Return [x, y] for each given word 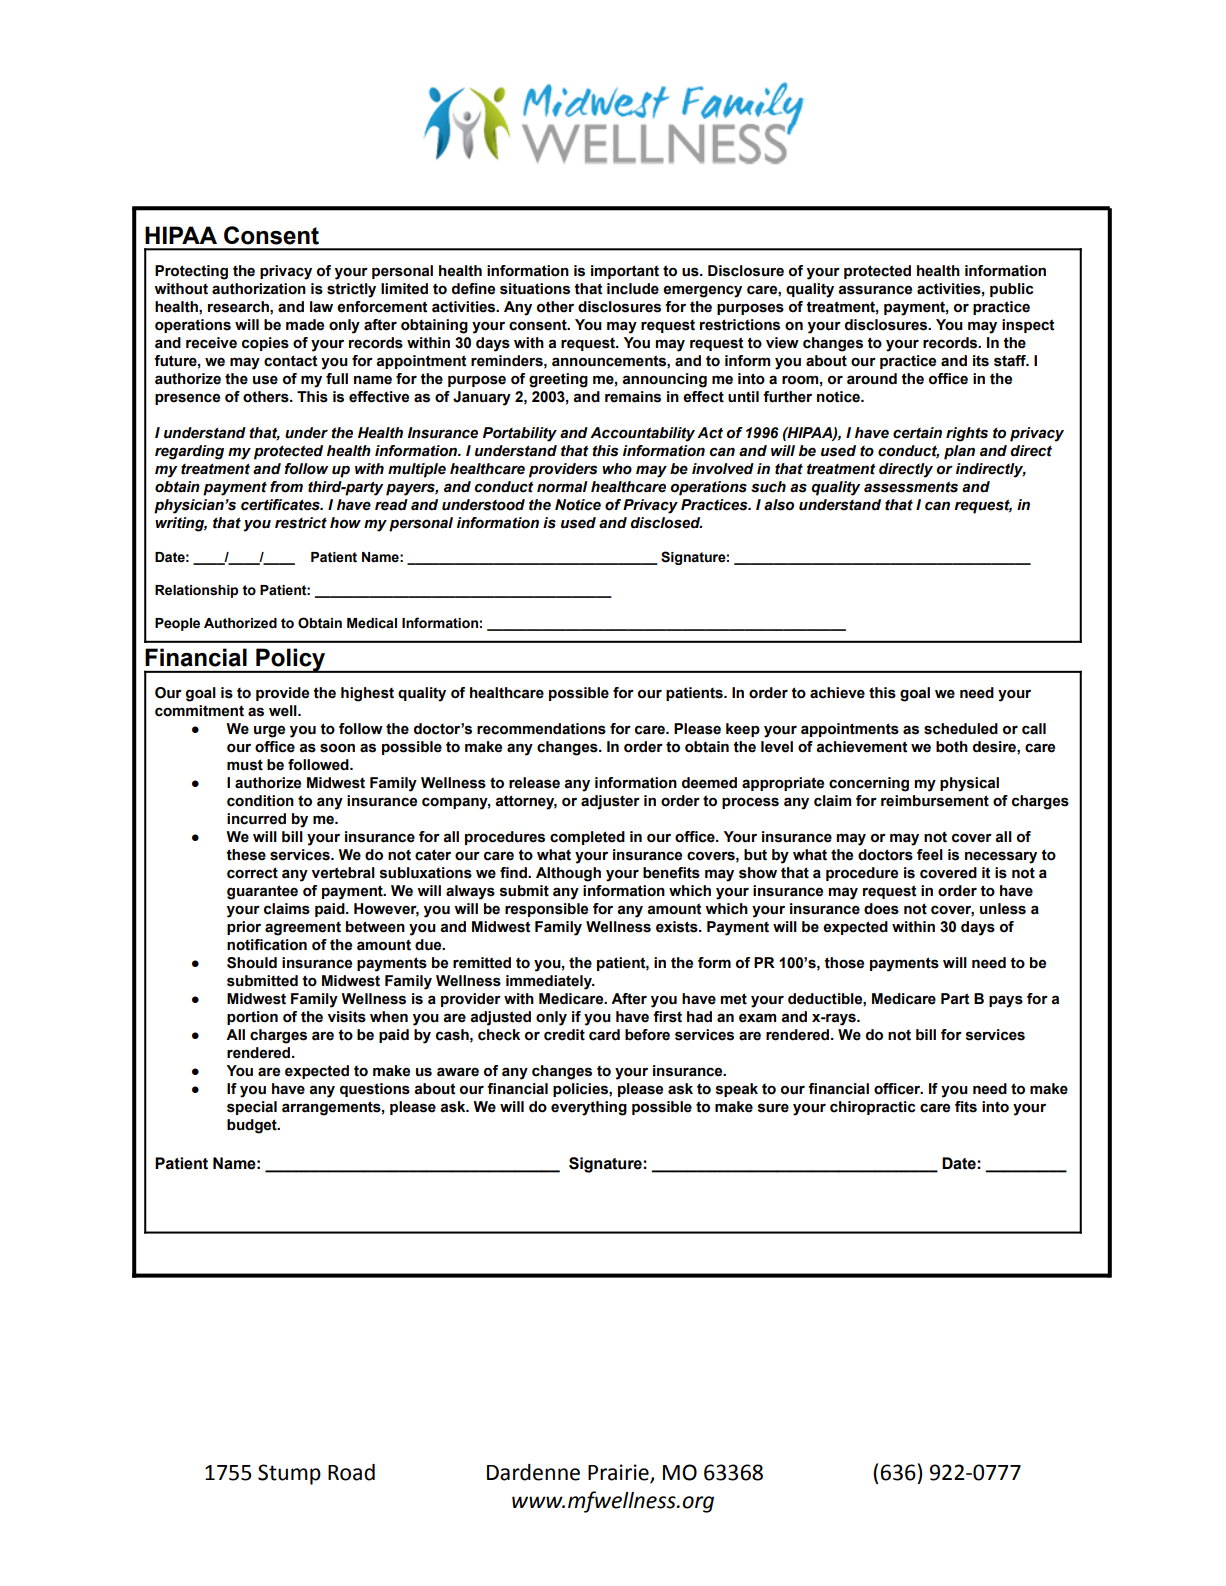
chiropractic [872, 1108]
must [245, 765]
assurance [875, 290]
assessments [911, 487]
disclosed [666, 523]
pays [1006, 1001]
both [952, 747]
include [633, 289]
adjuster [610, 802]
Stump [289, 1474]
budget [253, 1126]
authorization [259, 289]
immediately [550, 982]
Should [252, 963]
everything [589, 1108]
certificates [281, 505]
